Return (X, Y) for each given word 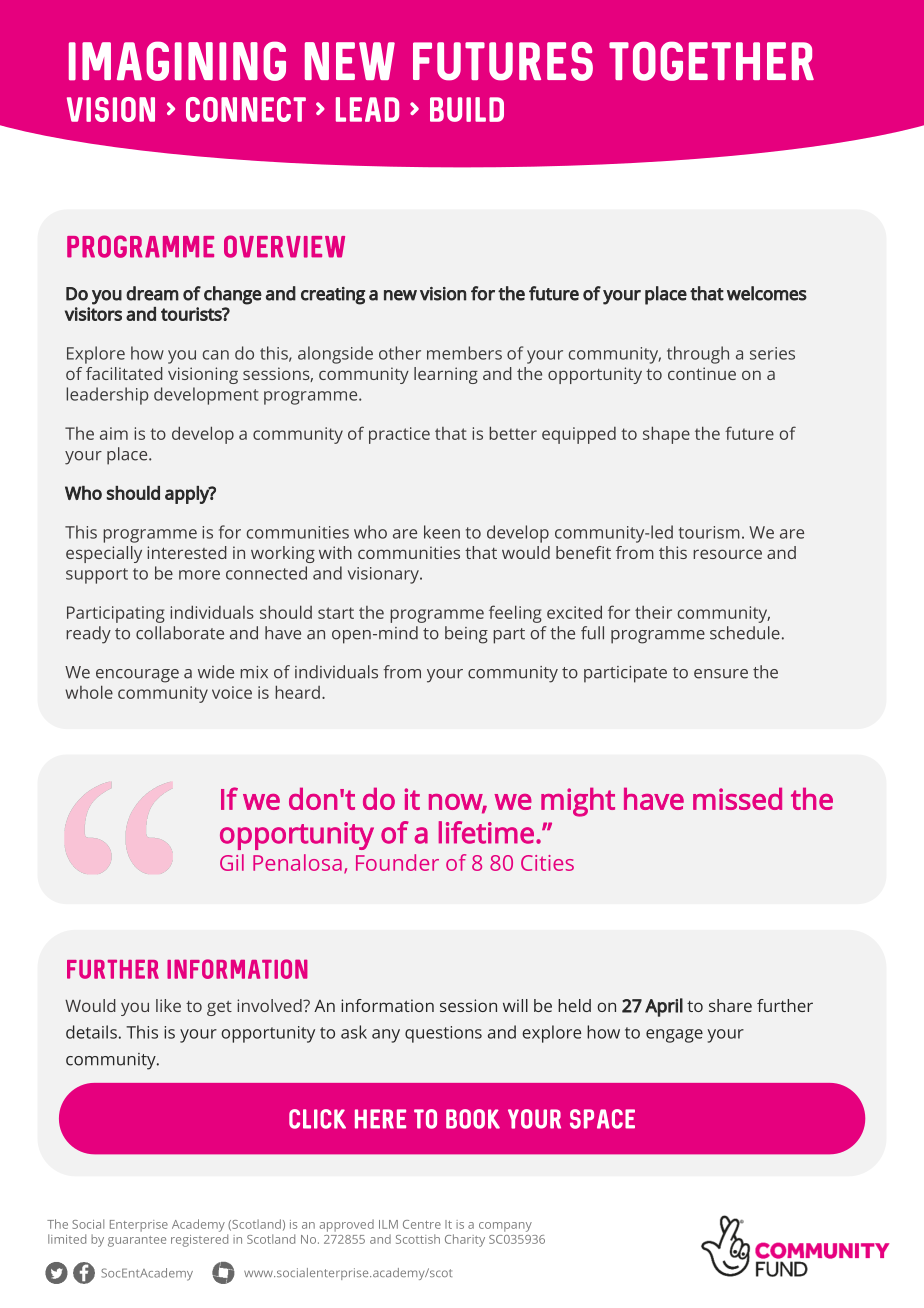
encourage (137, 676)
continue (702, 373)
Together (711, 61)
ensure (721, 674)
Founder (397, 862)
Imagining (177, 61)
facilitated (124, 373)
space (602, 1119)
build (467, 109)
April (664, 1007)
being (466, 635)
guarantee (137, 1241)
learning (446, 375)
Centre (422, 1224)
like (168, 1005)
